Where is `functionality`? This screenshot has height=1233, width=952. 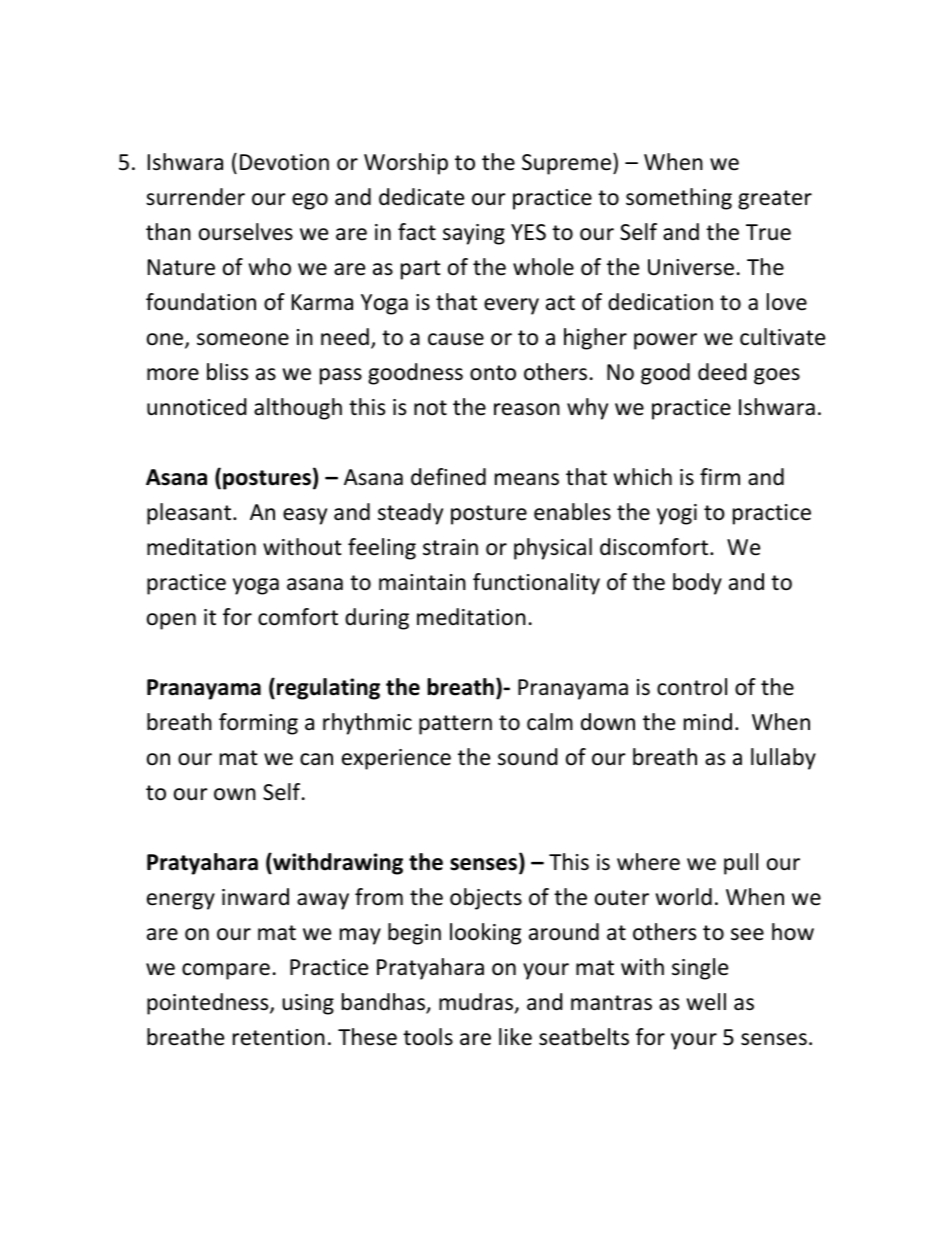
functionality is located at coordinates (536, 584).
